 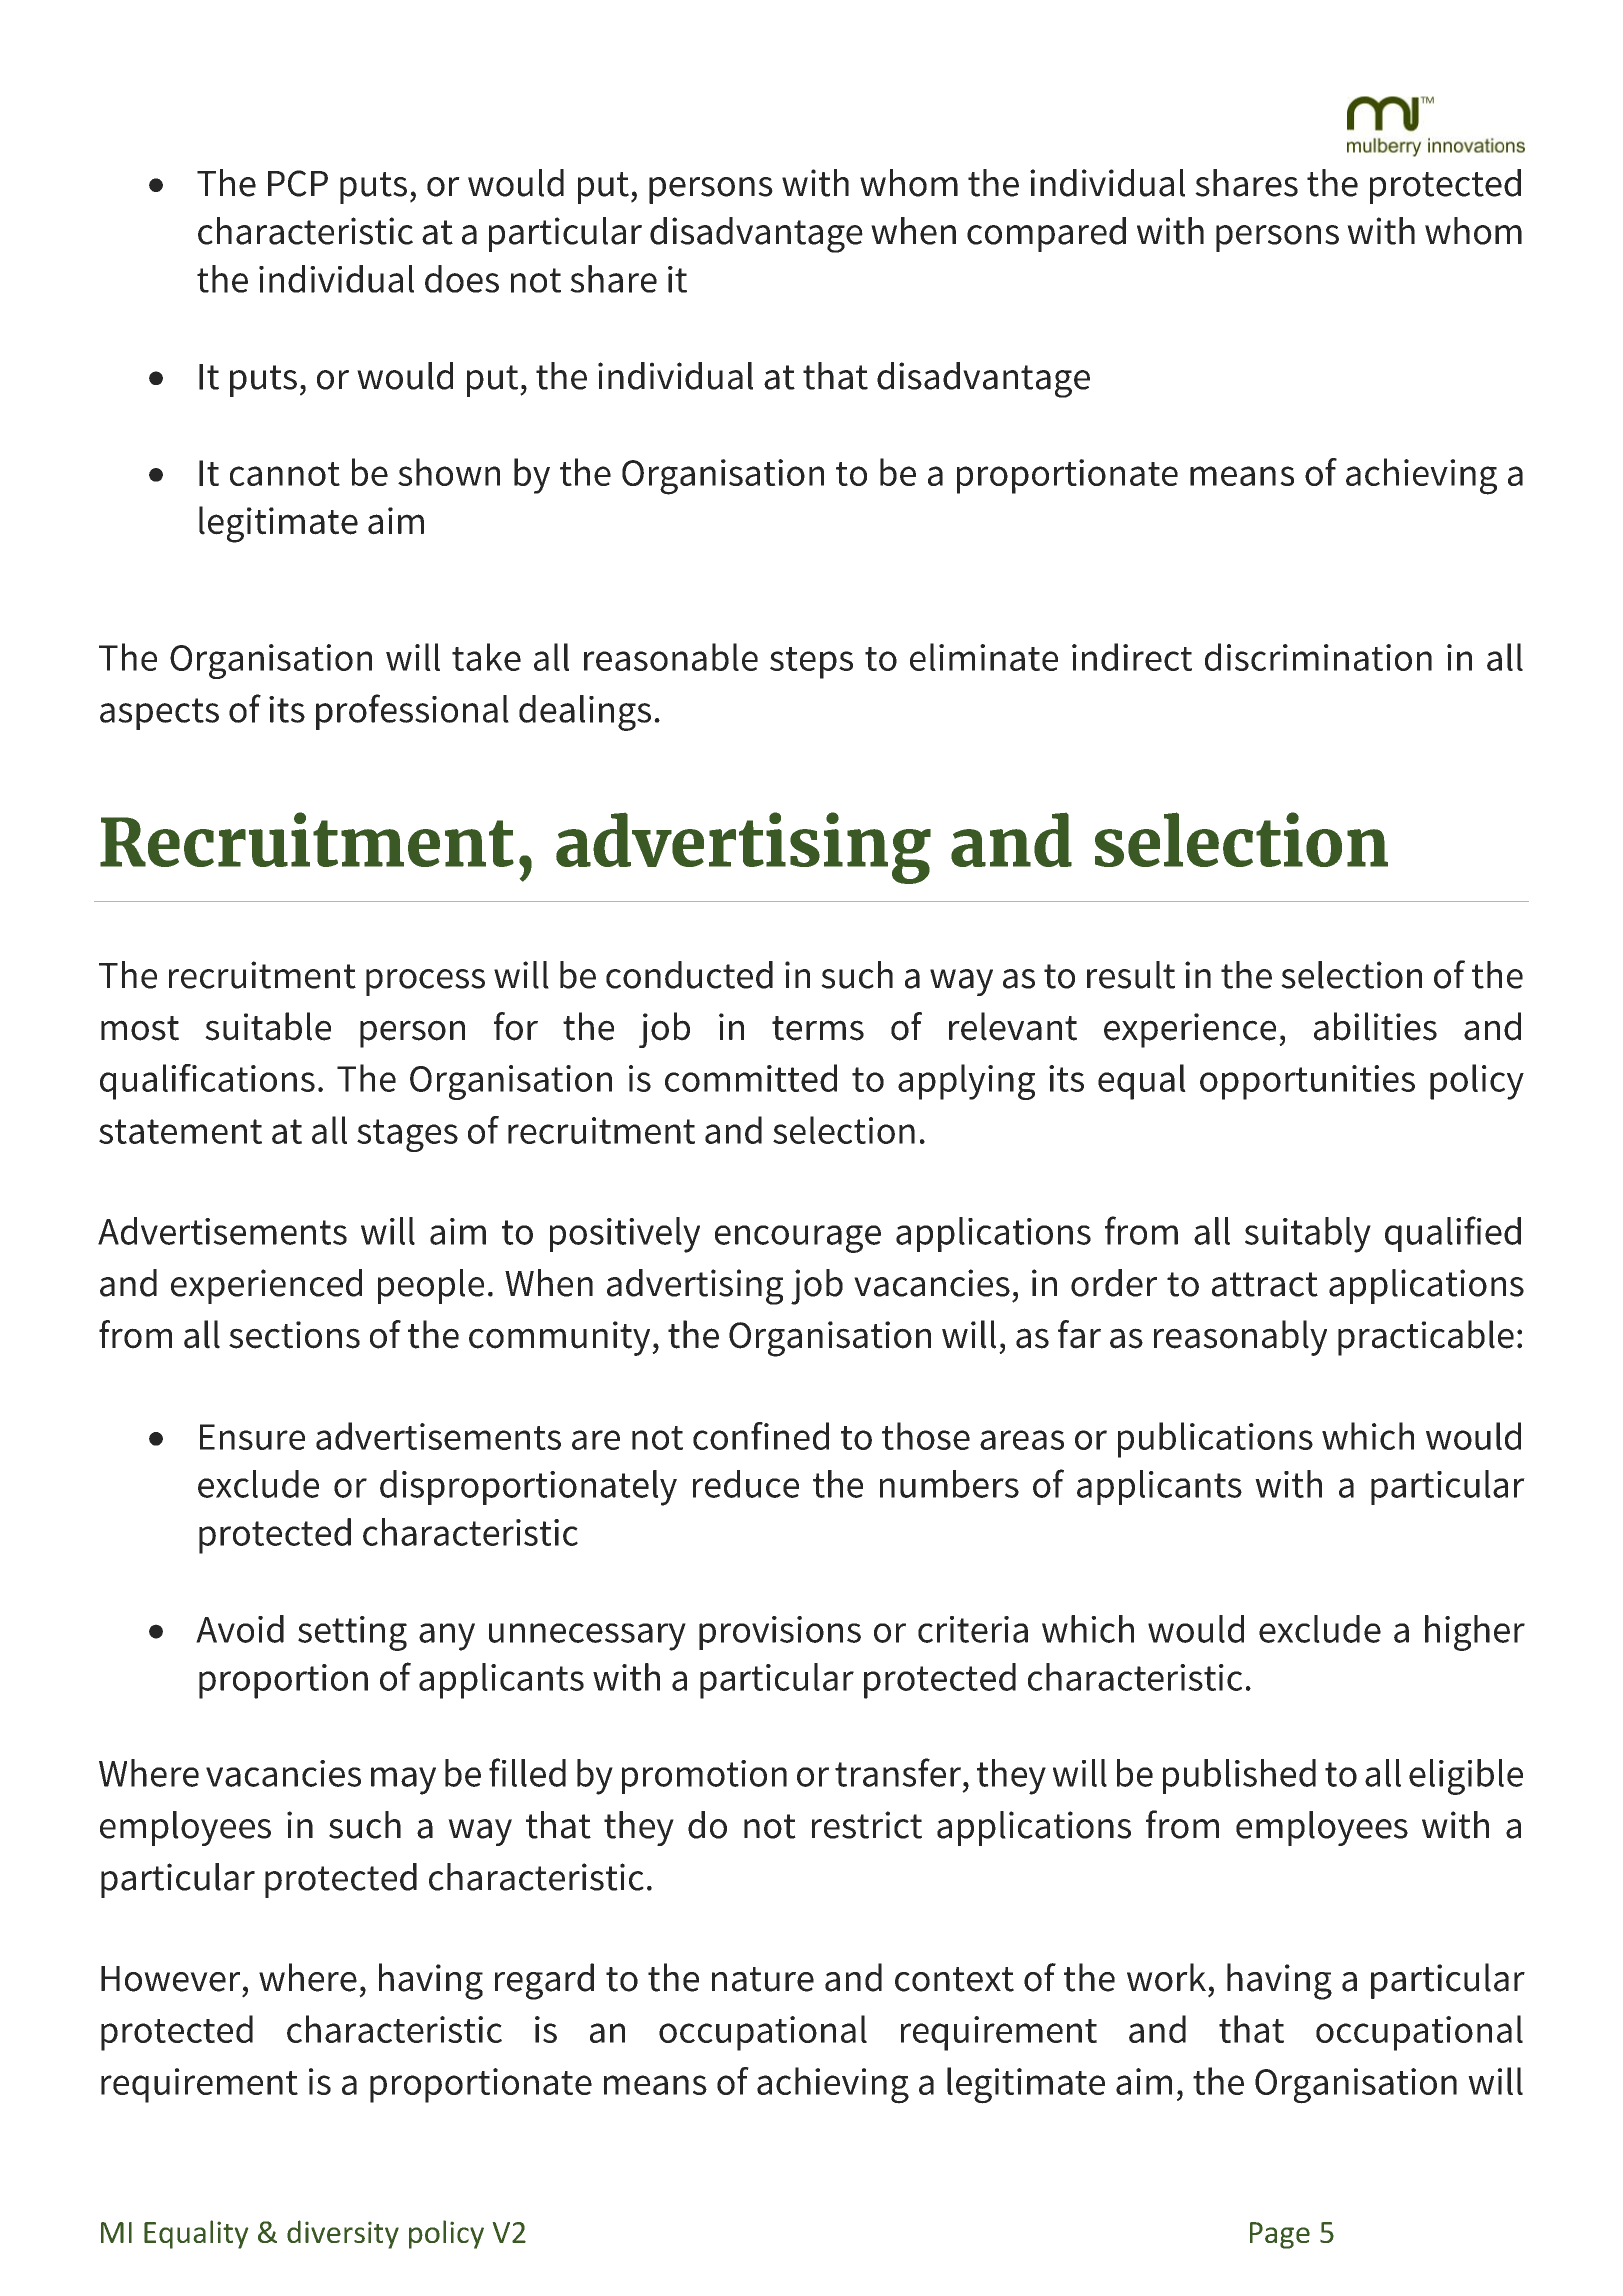 What do you see at coordinates (343, 2234) in the image?
I see `diversity` at bounding box center [343, 2234].
